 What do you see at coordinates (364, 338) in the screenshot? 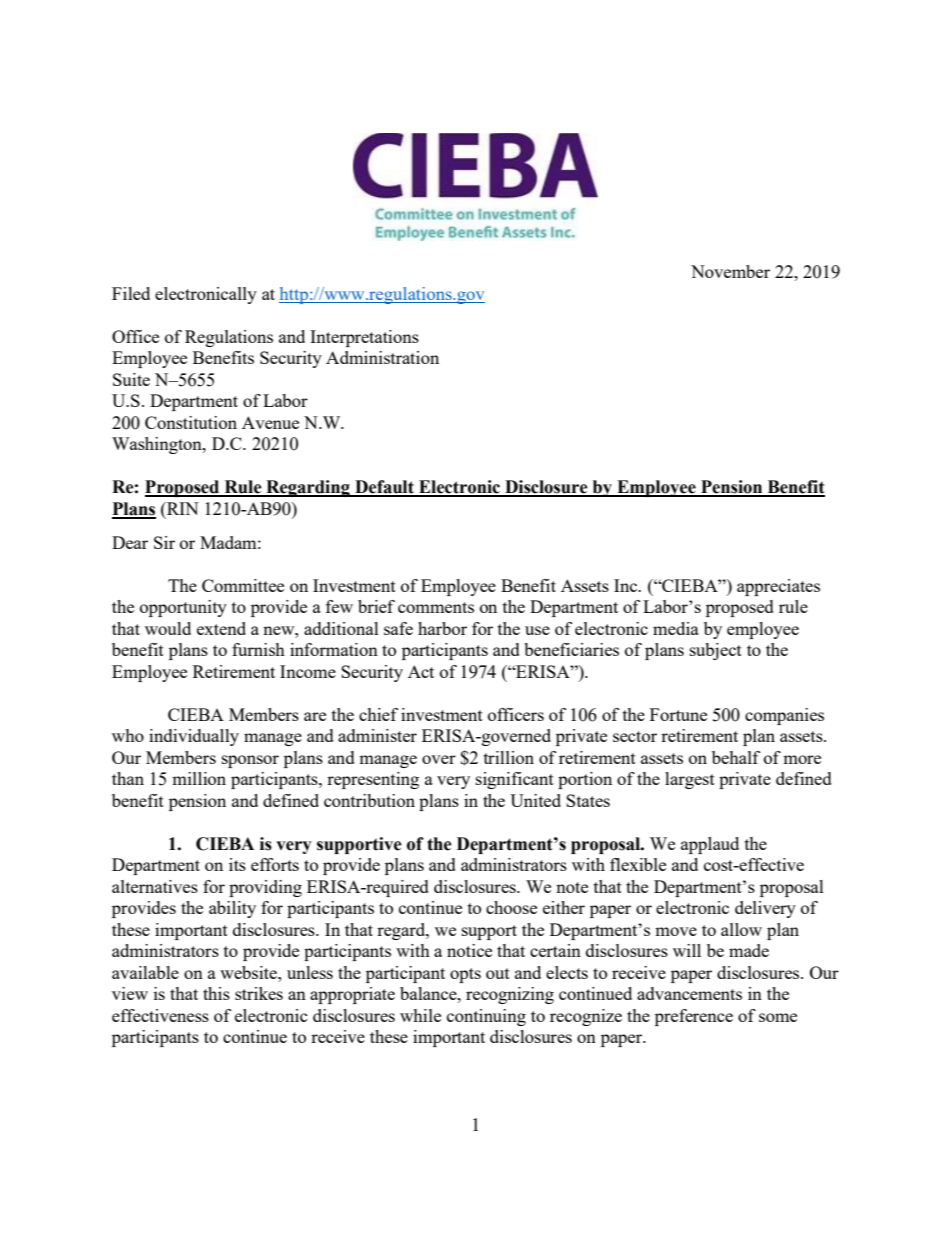
I see `Interpretations` at bounding box center [364, 338].
